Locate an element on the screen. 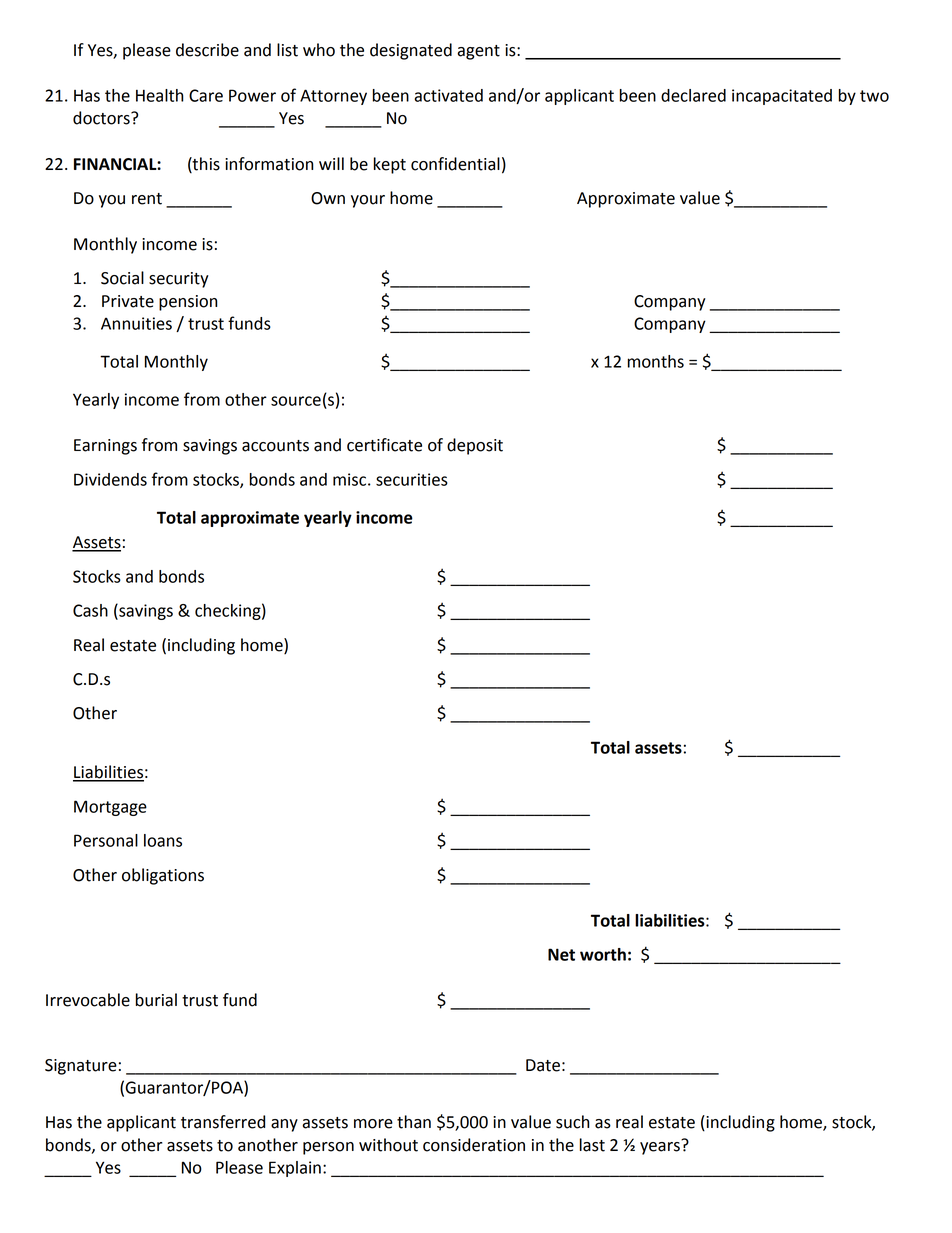  obligations is located at coordinates (163, 876).
